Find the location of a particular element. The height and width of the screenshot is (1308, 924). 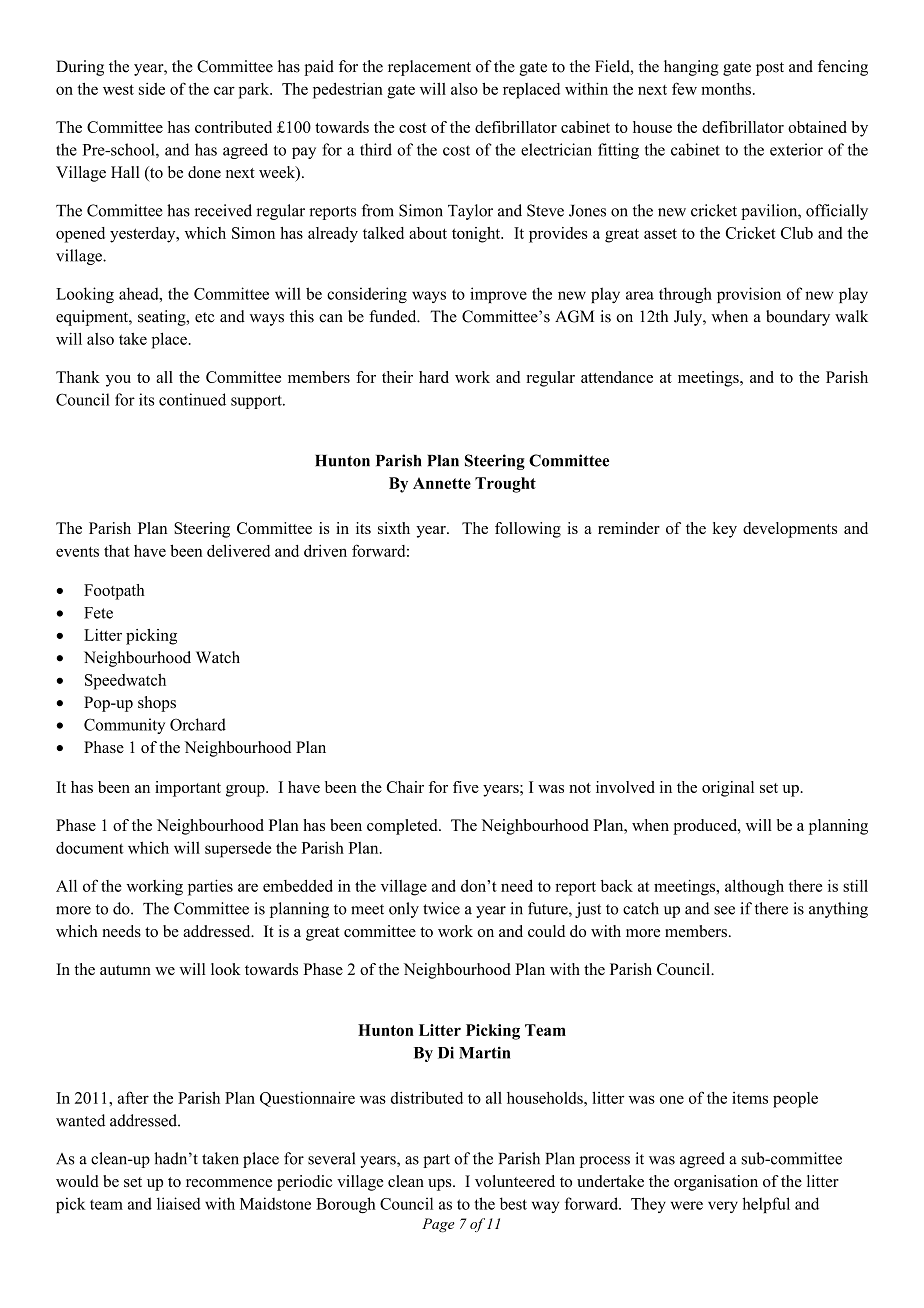

liaised is located at coordinates (179, 1203).
